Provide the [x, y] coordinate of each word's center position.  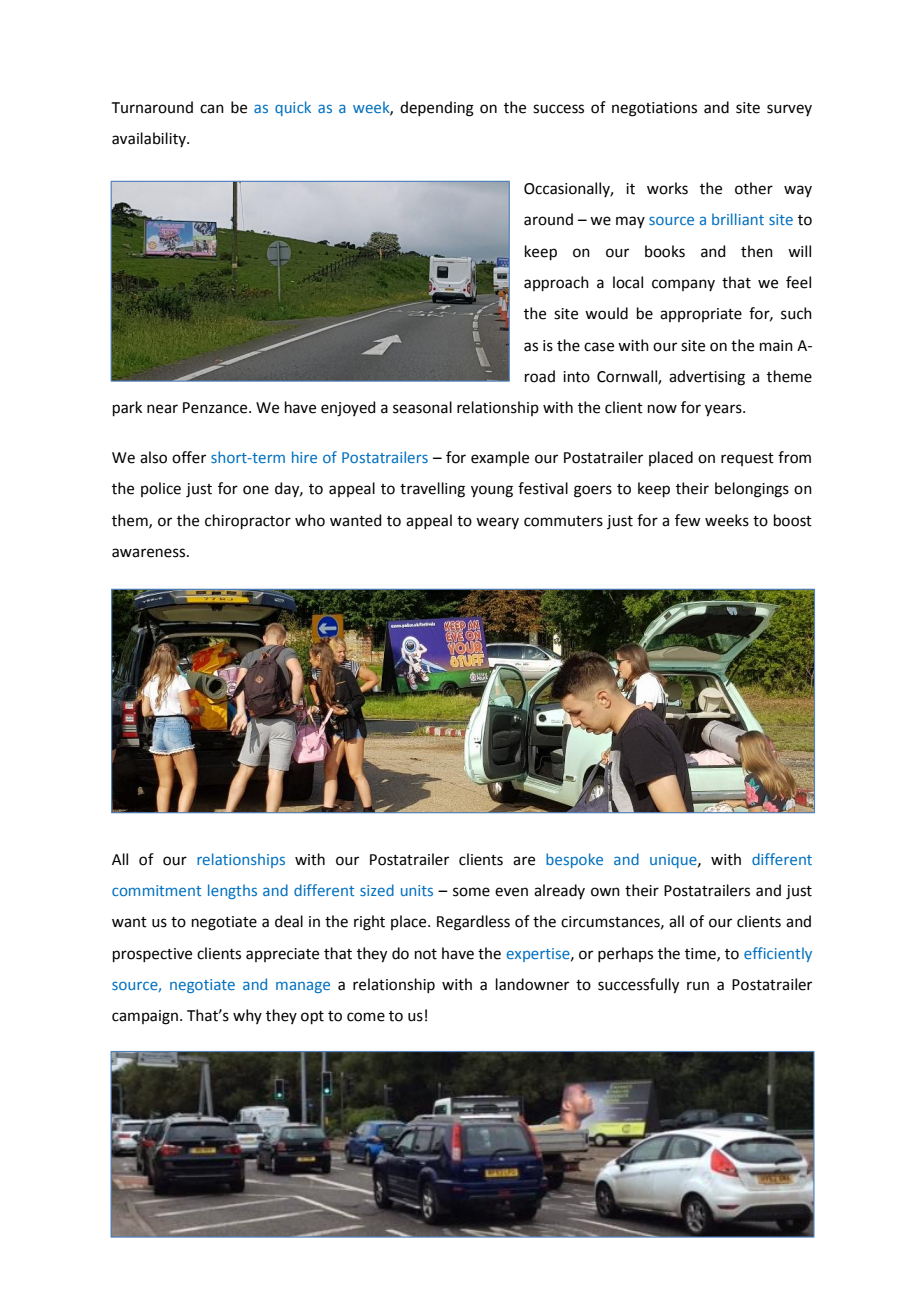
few [687, 520]
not [426, 954]
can [212, 109]
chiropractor [248, 521]
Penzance [216, 408]
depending [437, 109]
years [724, 410]
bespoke [574, 860]
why [247, 1016]
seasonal [422, 407]
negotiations [654, 109]
